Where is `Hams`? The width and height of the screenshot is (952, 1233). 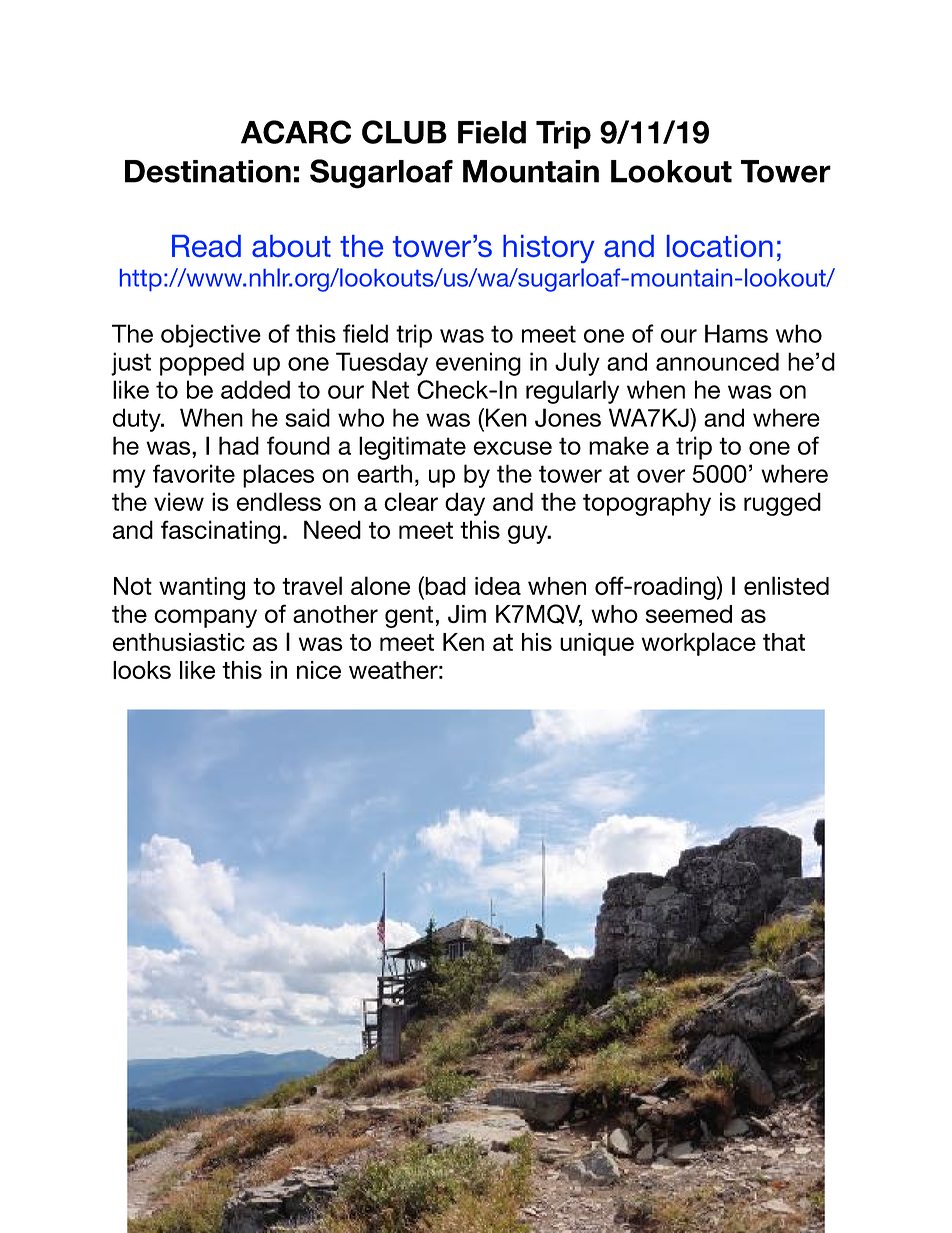
Hams is located at coordinates (736, 333).
